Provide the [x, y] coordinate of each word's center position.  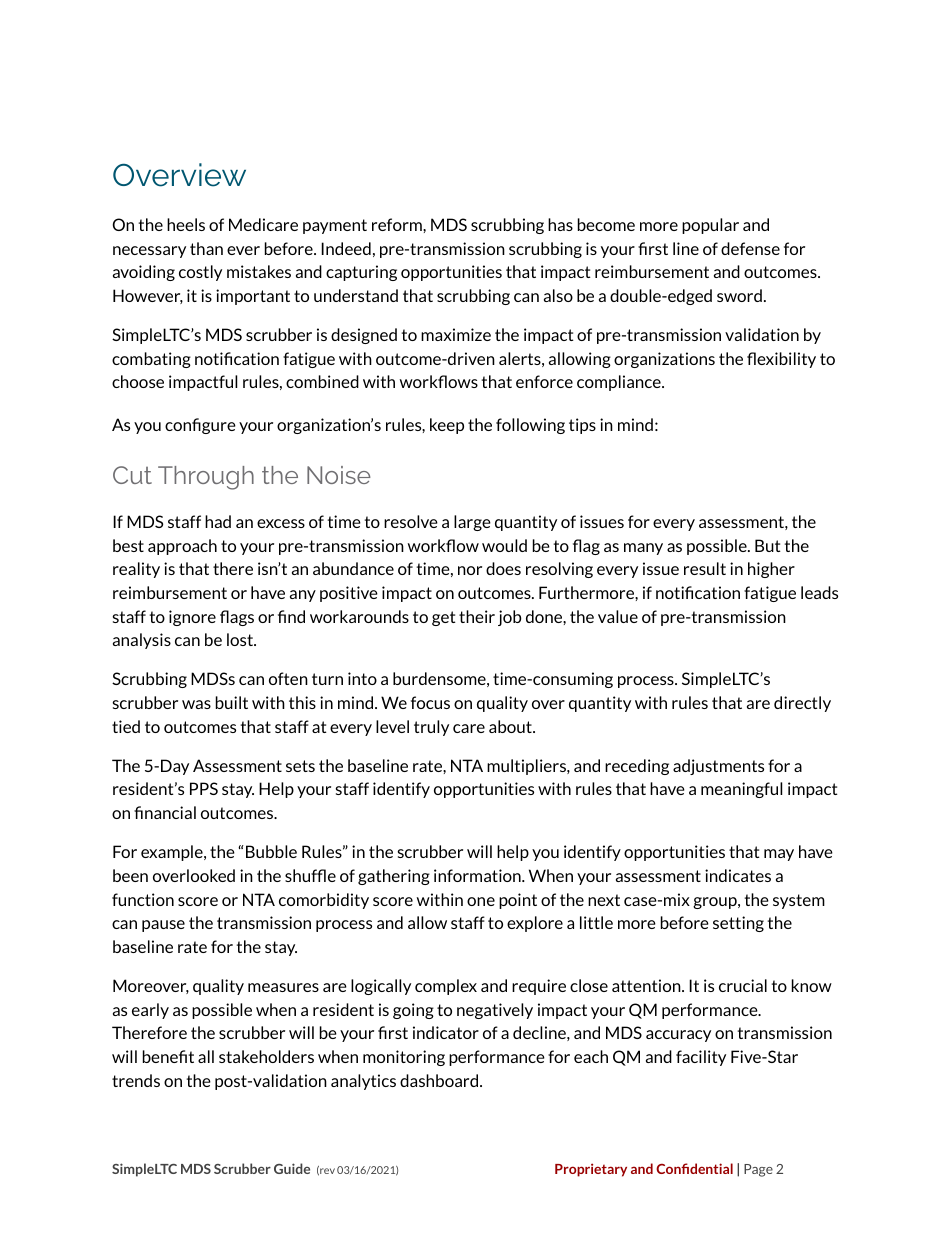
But [768, 545]
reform [398, 224]
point [518, 901]
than [206, 248]
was [196, 704]
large [472, 523]
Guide [292, 1168]
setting [738, 924]
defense [750, 248]
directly [802, 704]
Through [206, 478]
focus [430, 702]
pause [163, 926]
